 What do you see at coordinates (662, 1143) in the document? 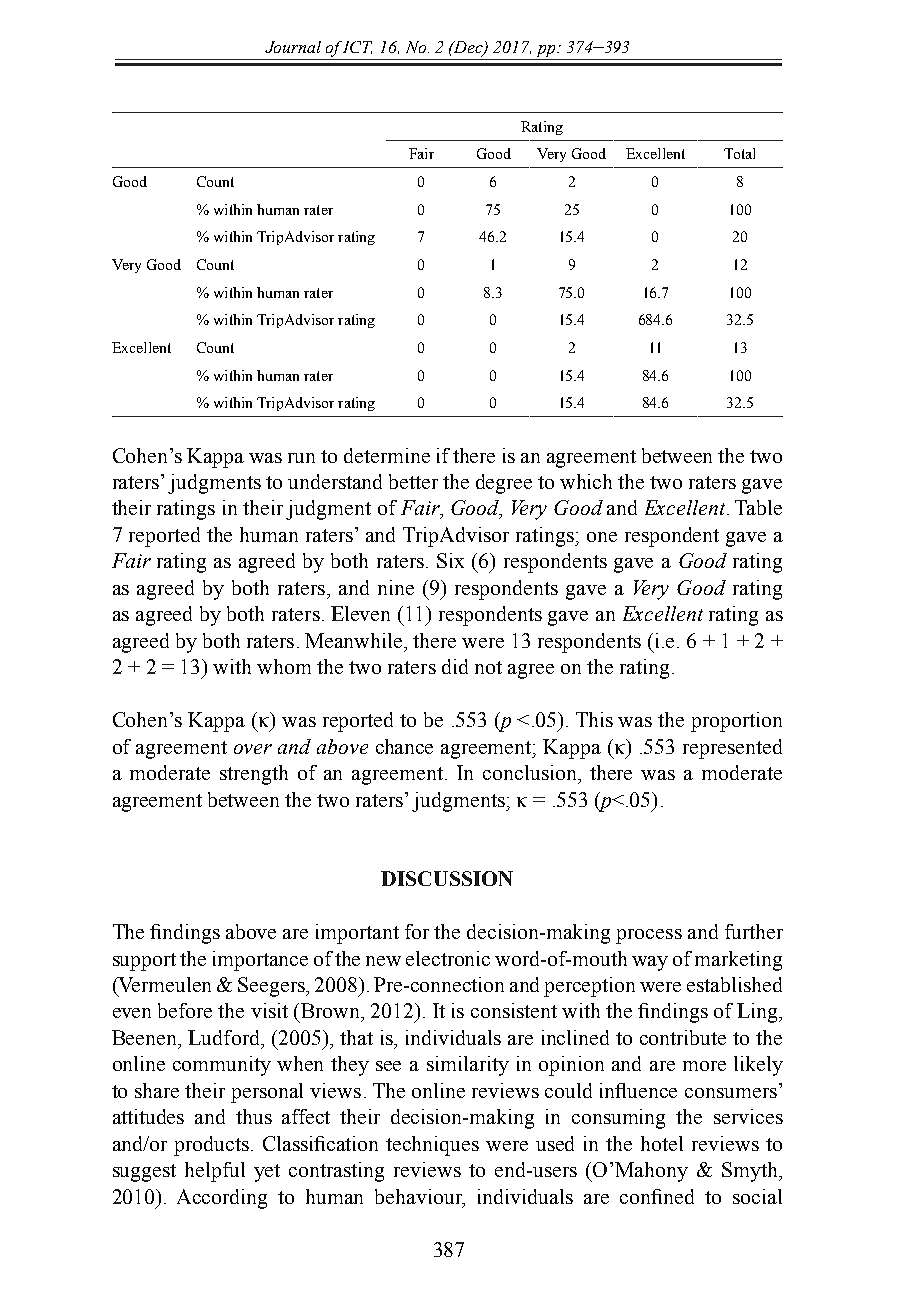
I see `hotel` at bounding box center [662, 1143].
